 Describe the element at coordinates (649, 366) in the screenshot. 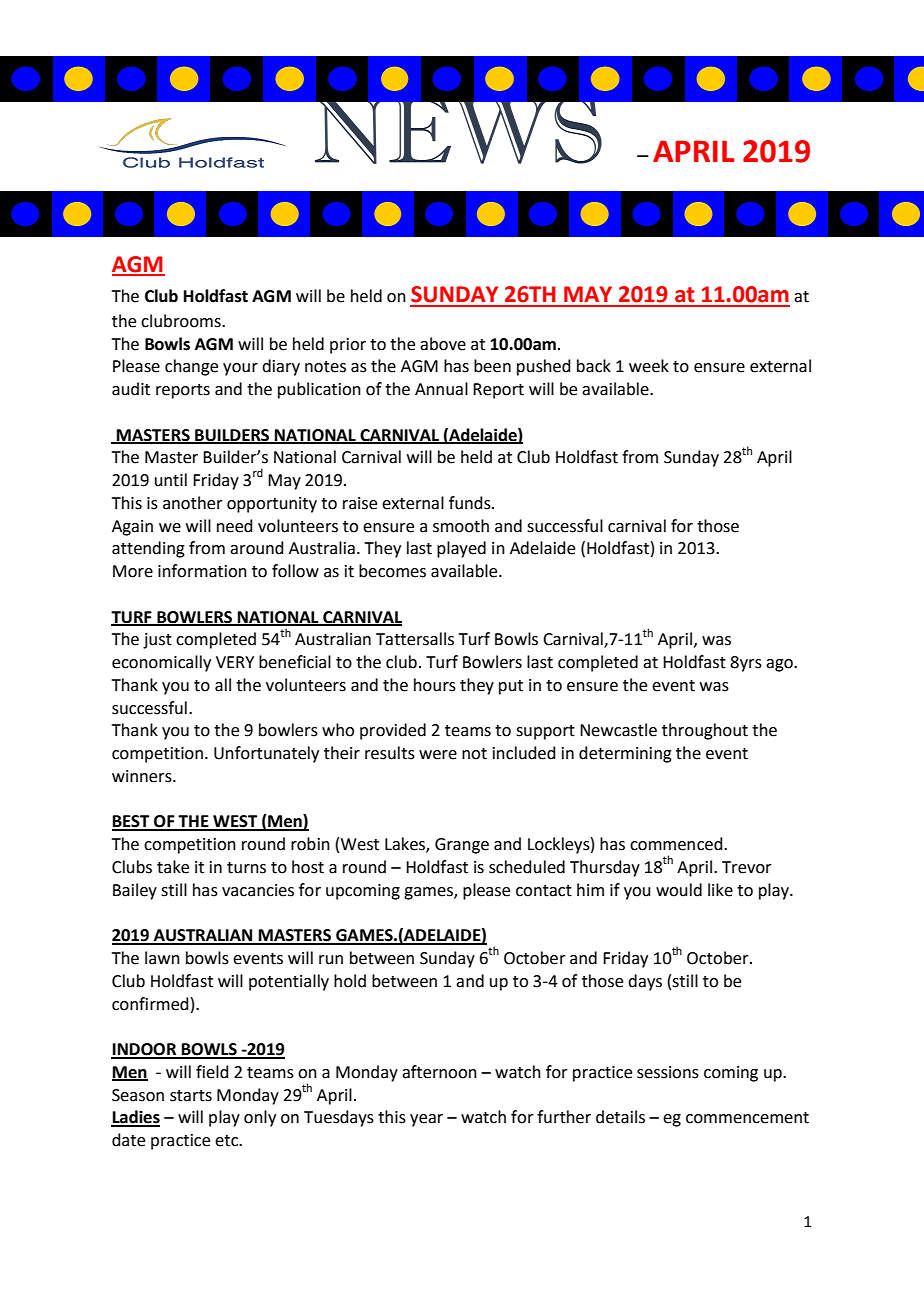

I see `week` at that location.
